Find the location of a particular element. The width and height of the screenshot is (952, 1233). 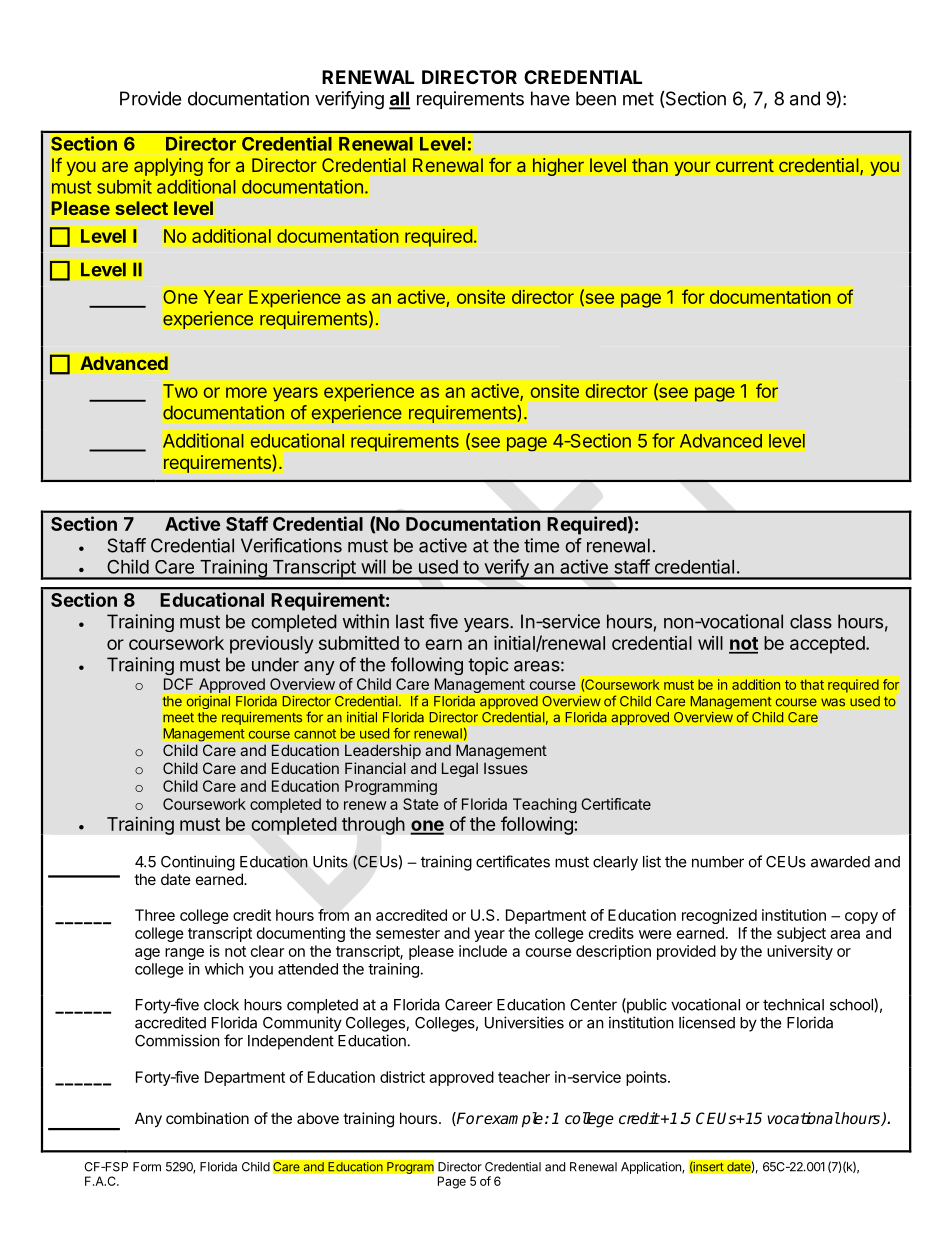

current is located at coordinates (745, 165).
